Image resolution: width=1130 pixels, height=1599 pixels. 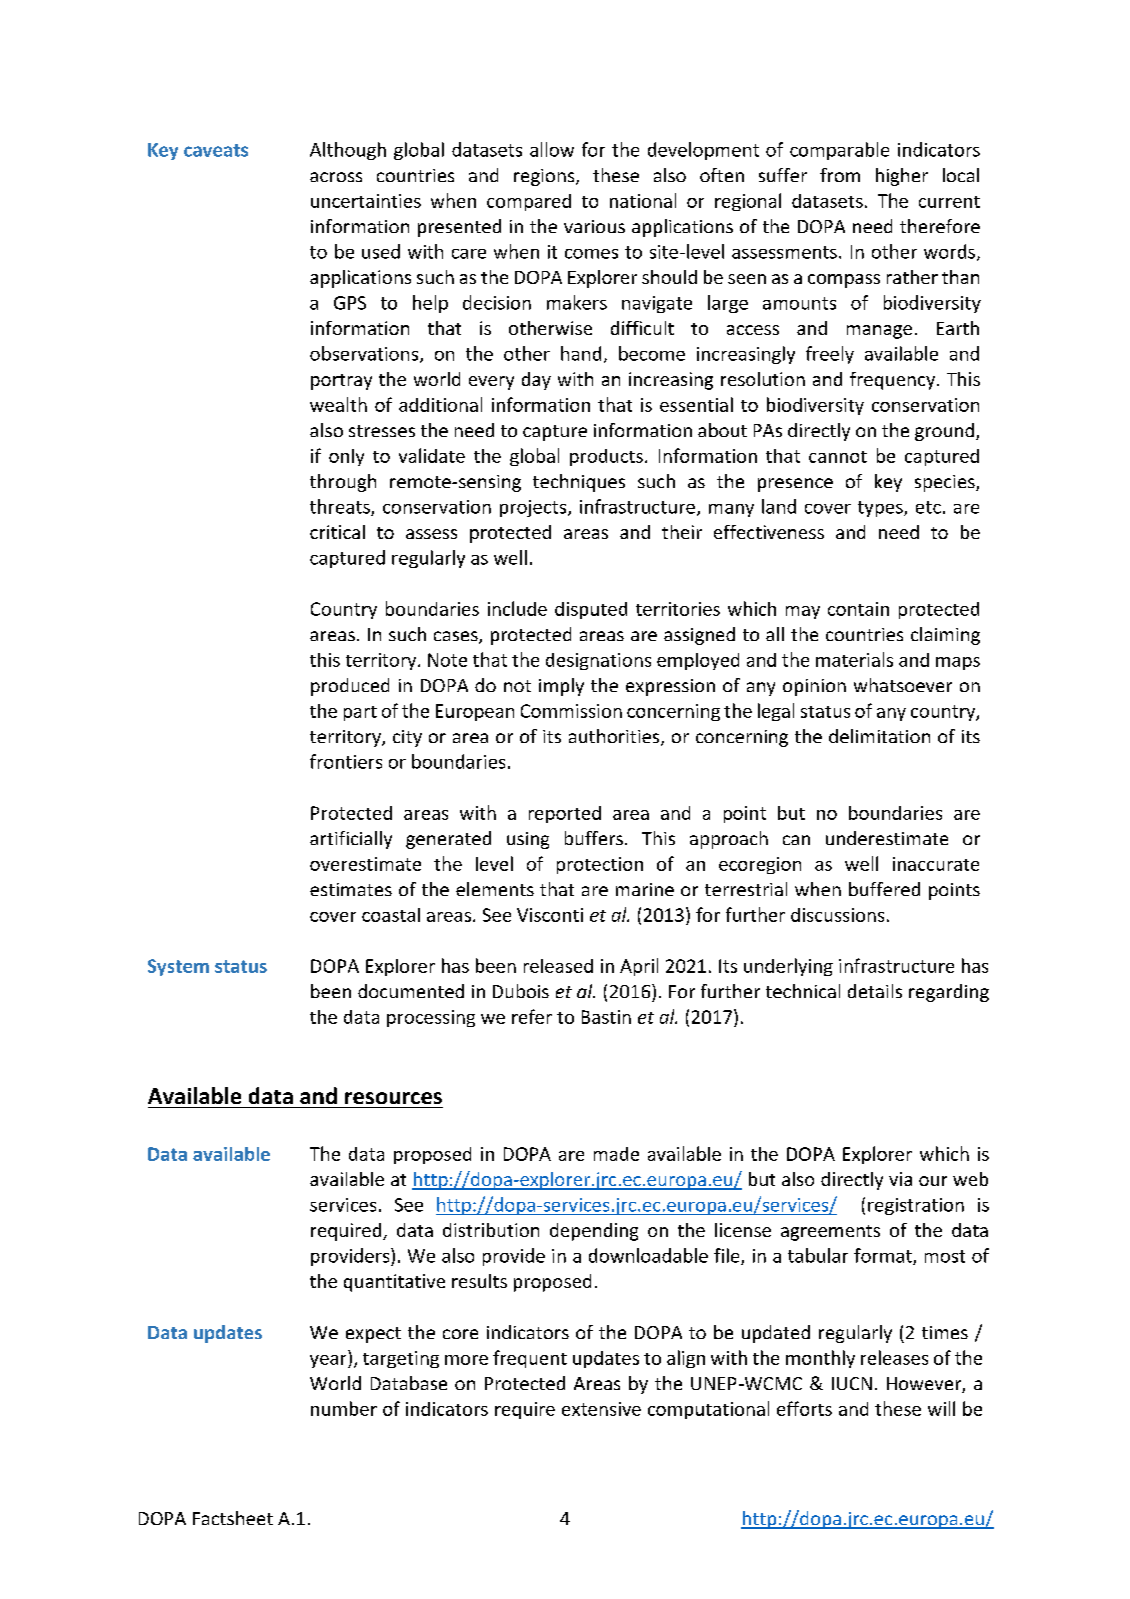 What do you see at coordinates (336, 177) in the image?
I see `across` at bounding box center [336, 177].
